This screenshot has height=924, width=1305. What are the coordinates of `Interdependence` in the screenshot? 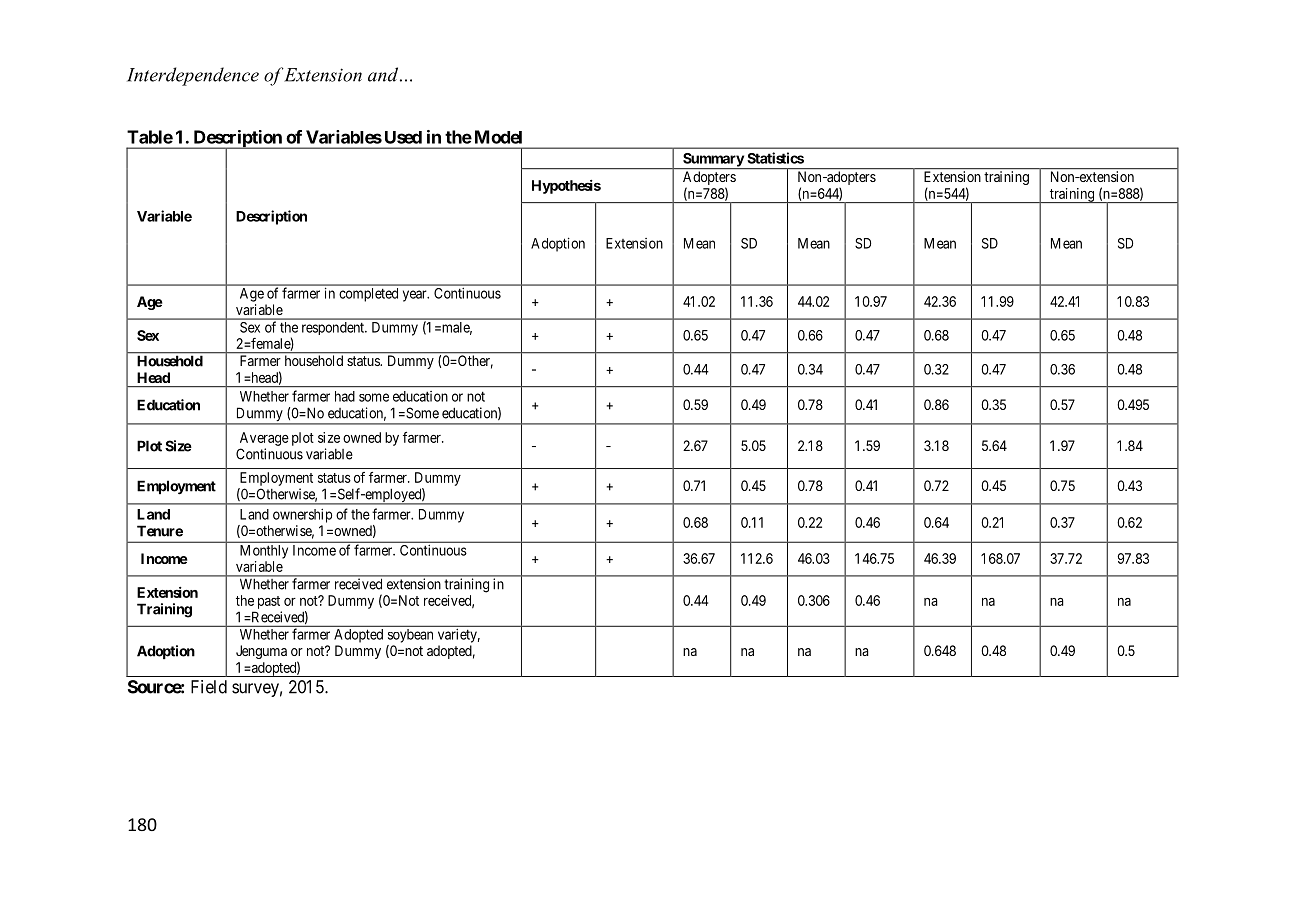 It's located at (193, 76).
